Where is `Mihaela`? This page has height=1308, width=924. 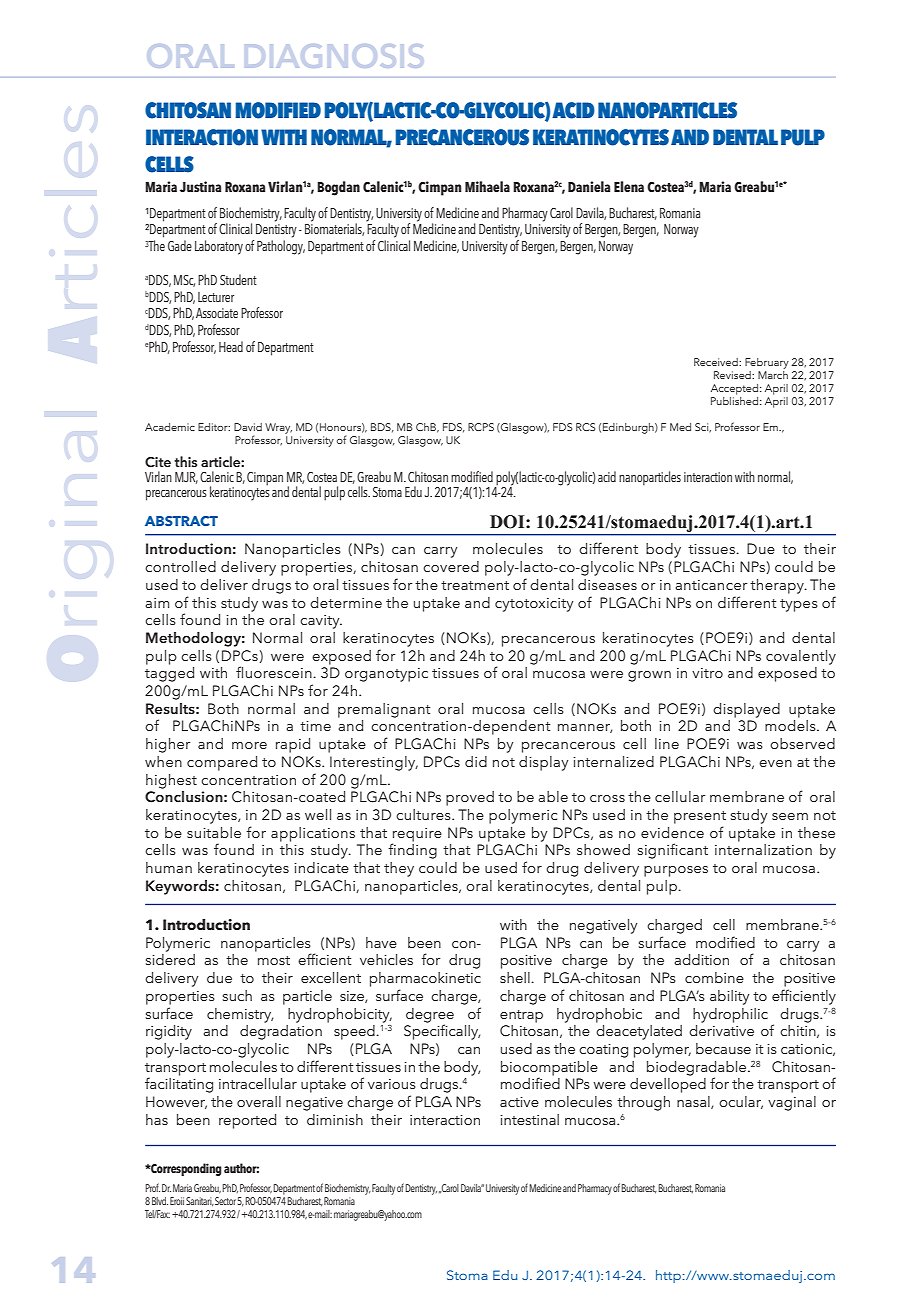 Mihaela is located at coordinates (487, 187).
